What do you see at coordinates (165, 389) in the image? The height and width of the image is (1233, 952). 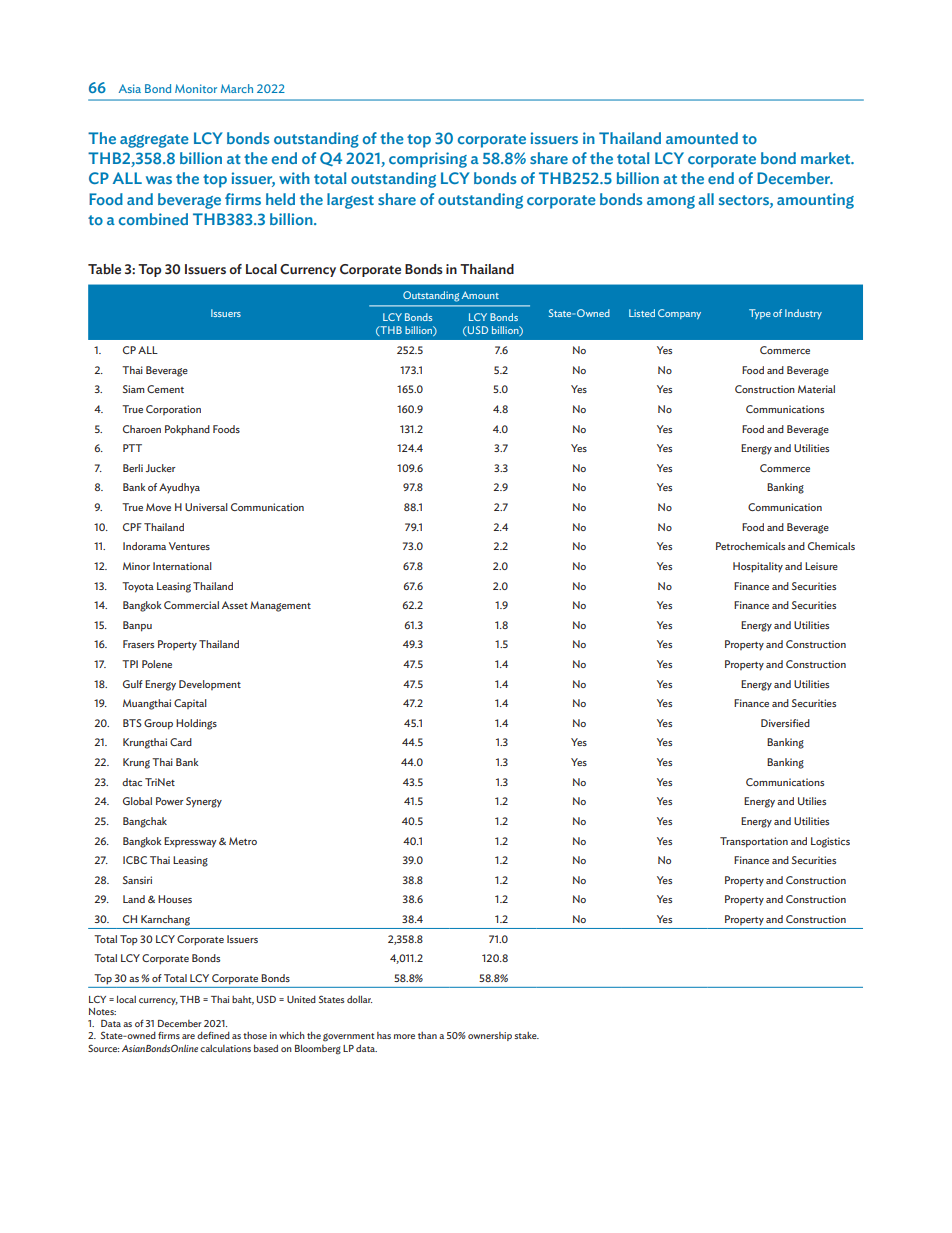 I see `Cement` at bounding box center [165, 389].
